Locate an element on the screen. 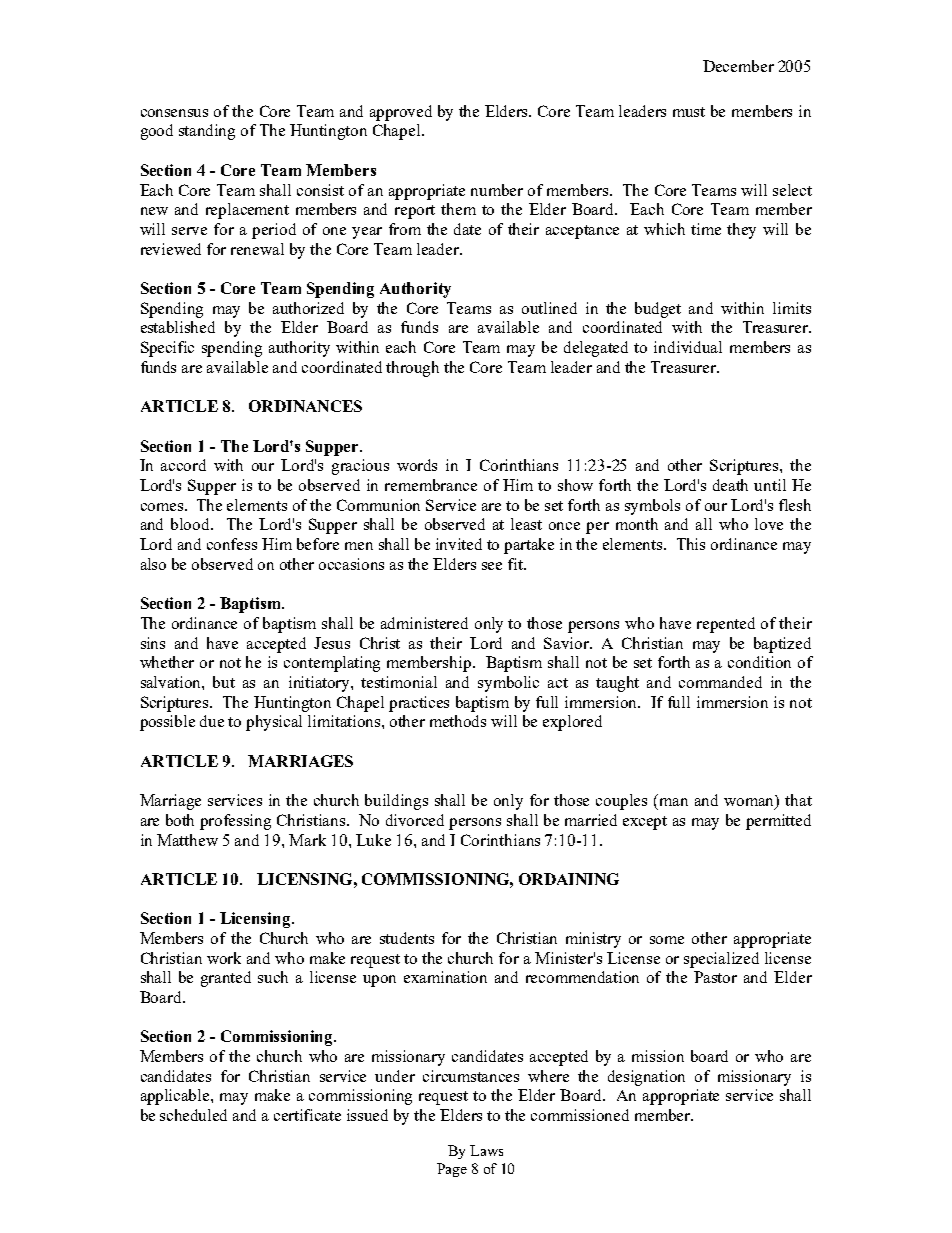 The width and height of the screenshot is (952, 1233). death is located at coordinates (730, 485).
